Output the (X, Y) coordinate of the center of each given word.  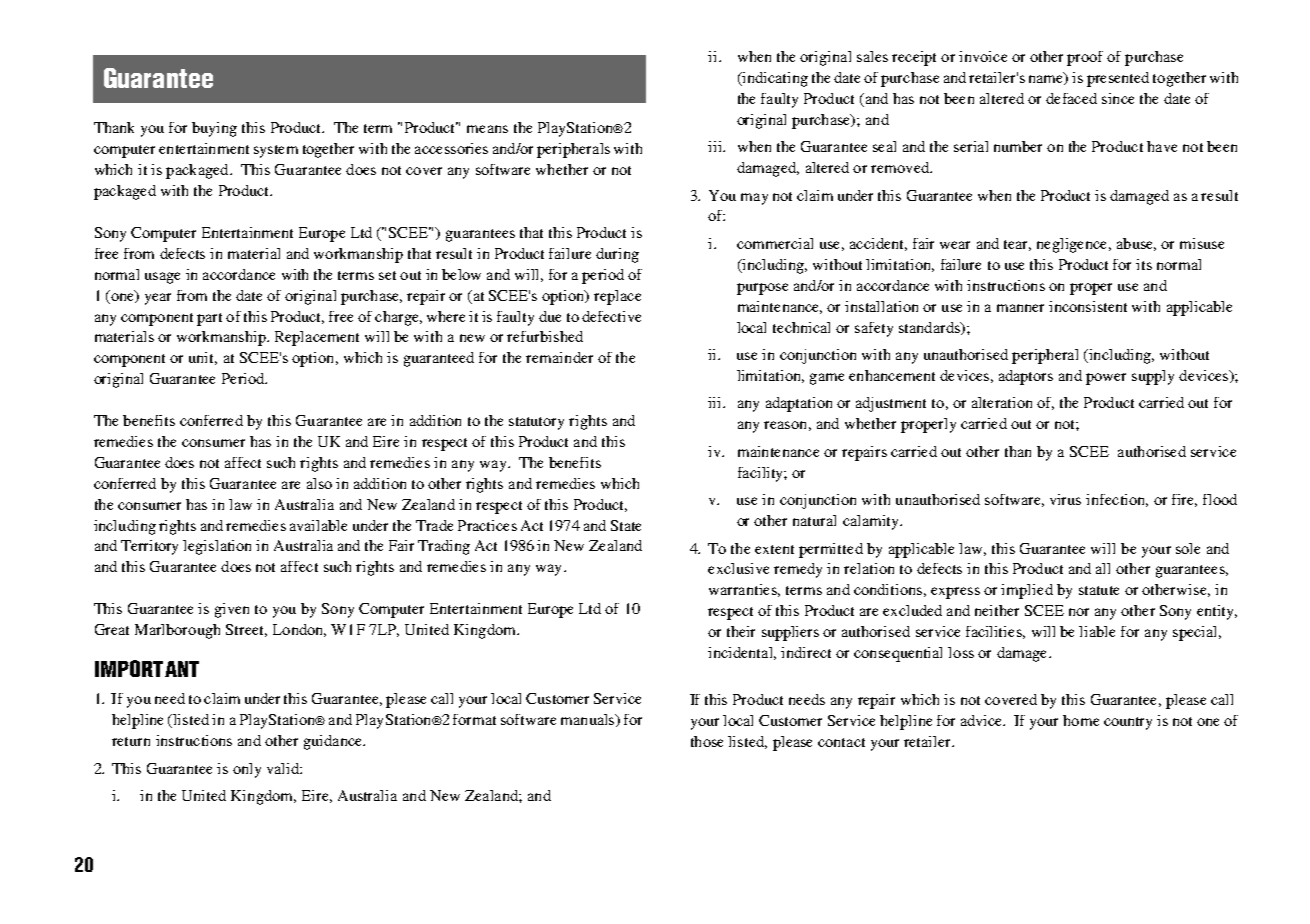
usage (162, 278)
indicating (774, 79)
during (617, 255)
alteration (1002, 402)
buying (214, 129)
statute (1099, 590)
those (707, 741)
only (247, 770)
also (319, 483)
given (232, 610)
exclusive (738, 568)
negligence (1073, 245)
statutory (536, 423)
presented (1118, 79)
